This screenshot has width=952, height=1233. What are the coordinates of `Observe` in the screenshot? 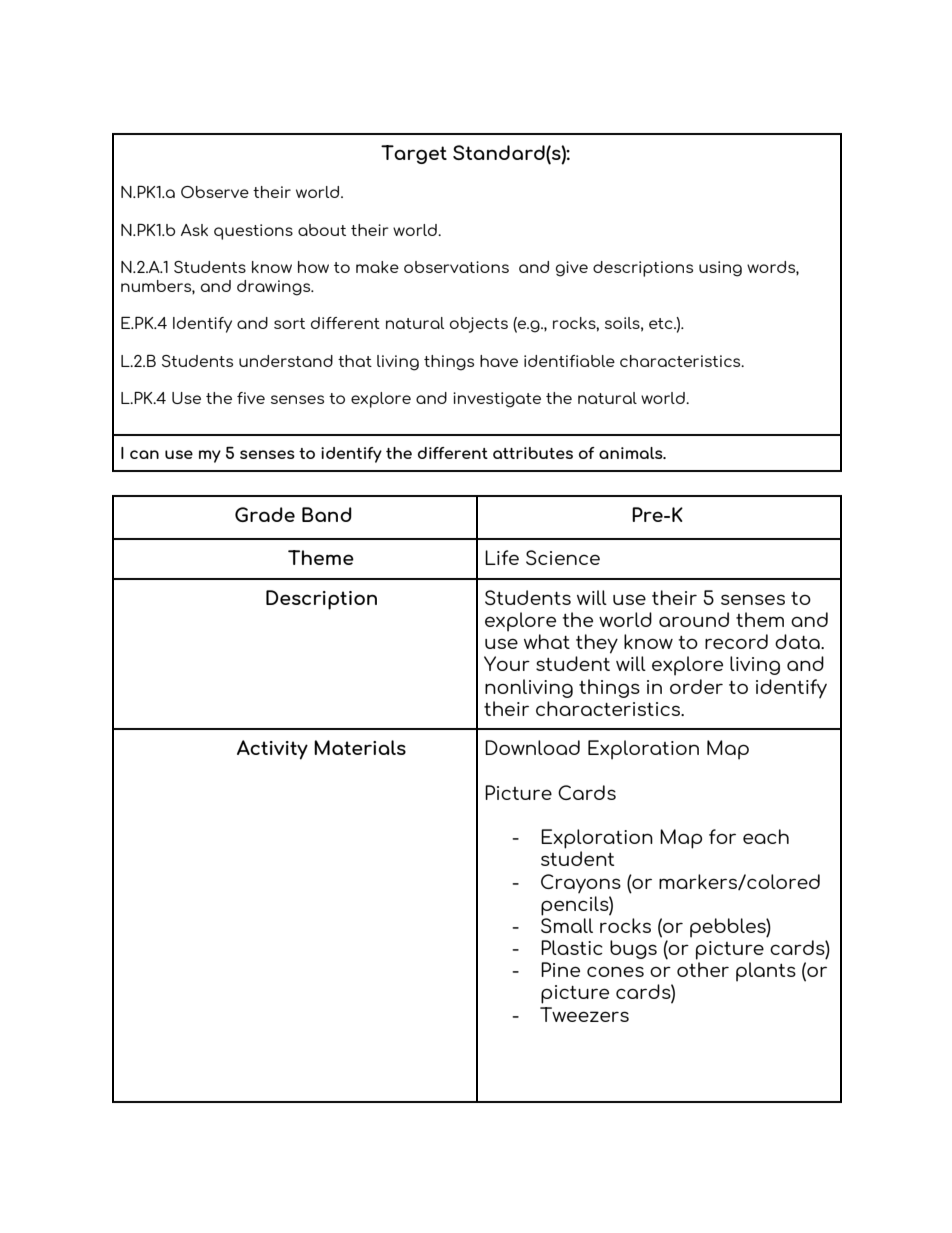 It's located at (215, 192).
